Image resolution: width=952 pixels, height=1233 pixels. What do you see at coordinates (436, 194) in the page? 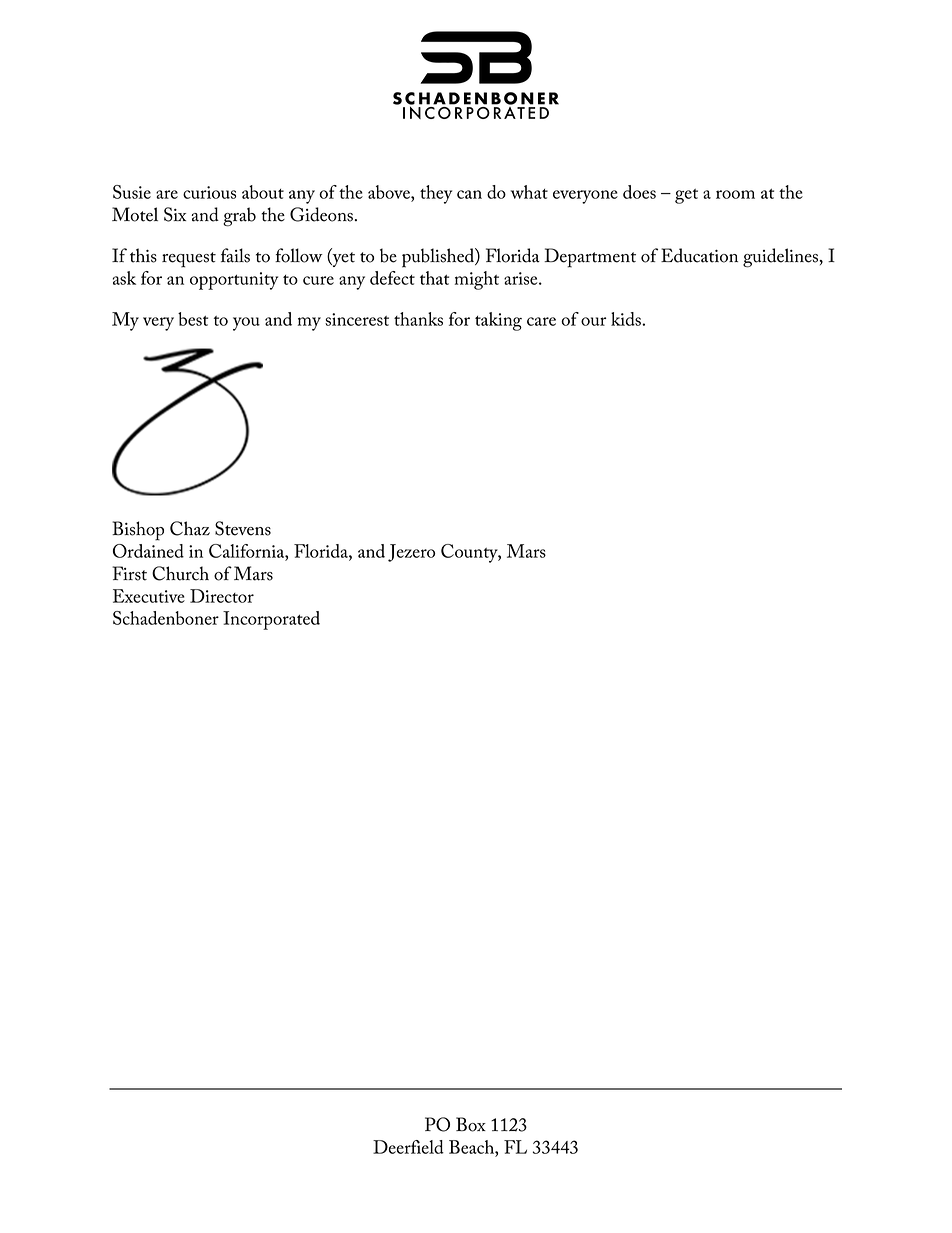
I see `they` at bounding box center [436, 194].
